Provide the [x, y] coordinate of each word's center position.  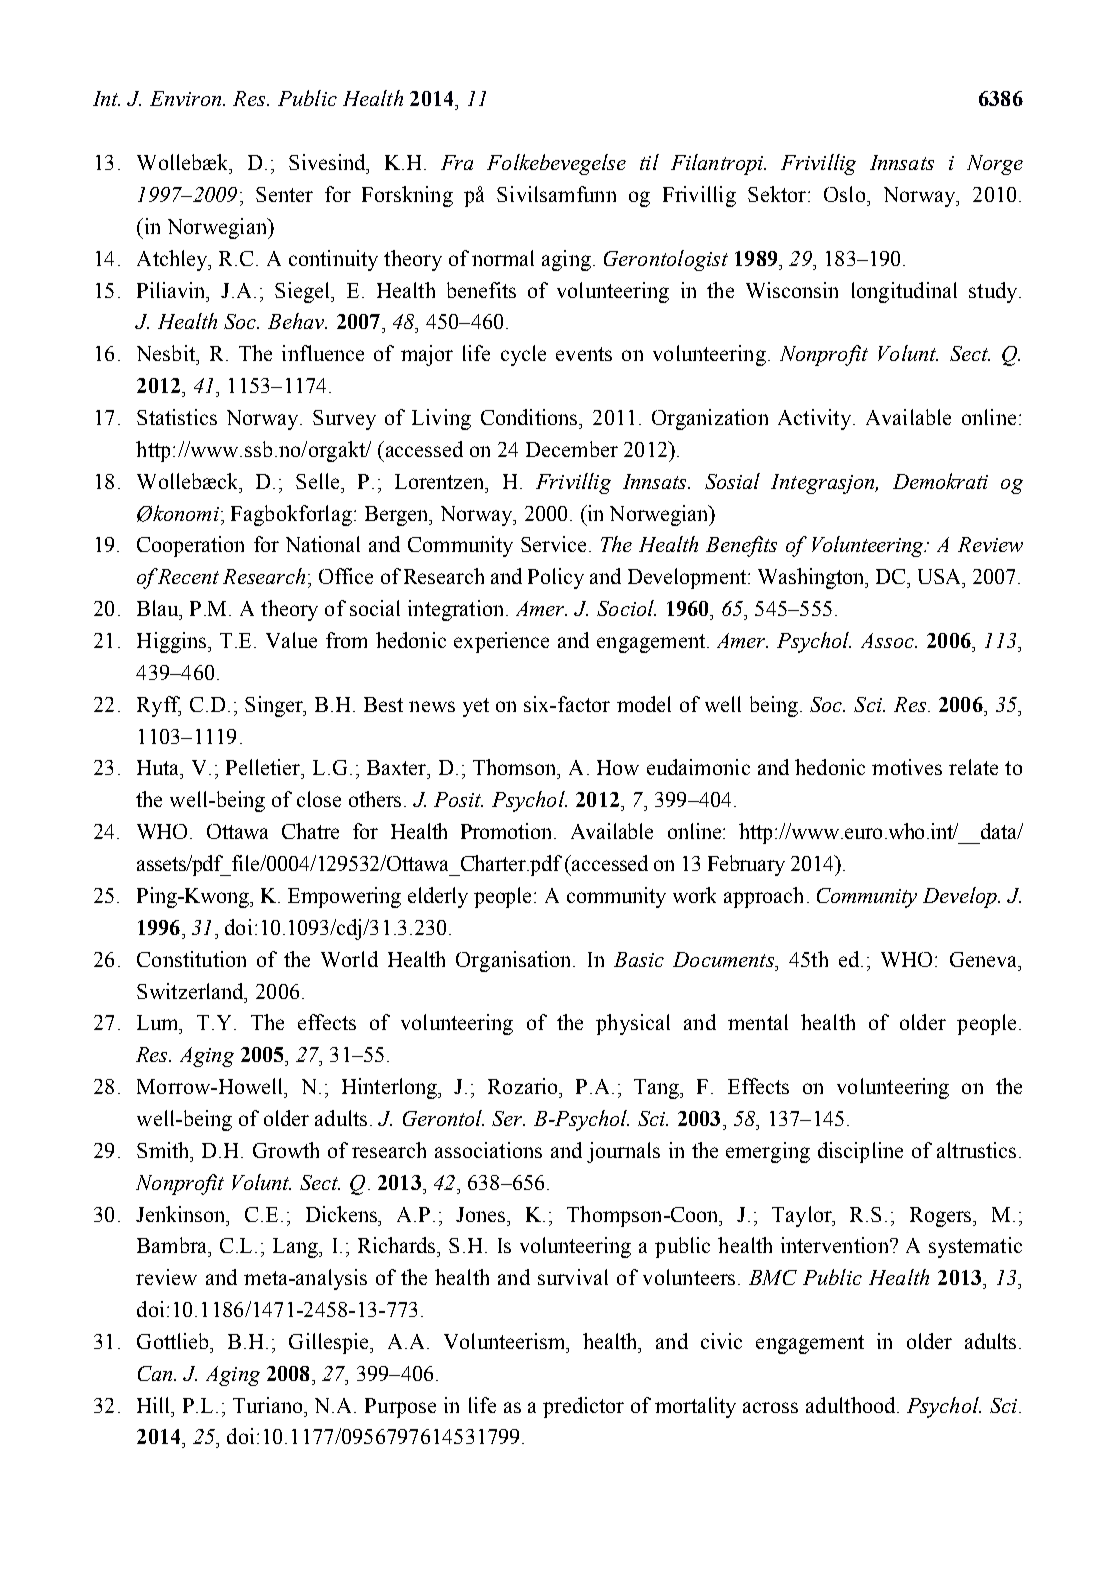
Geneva [985, 959]
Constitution [191, 959]
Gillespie [330, 1343]
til [649, 162]
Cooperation [190, 546]
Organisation [515, 961]
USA [940, 576]
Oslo [846, 194]
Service [553, 544]
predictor [583, 1407]
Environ [187, 98]
